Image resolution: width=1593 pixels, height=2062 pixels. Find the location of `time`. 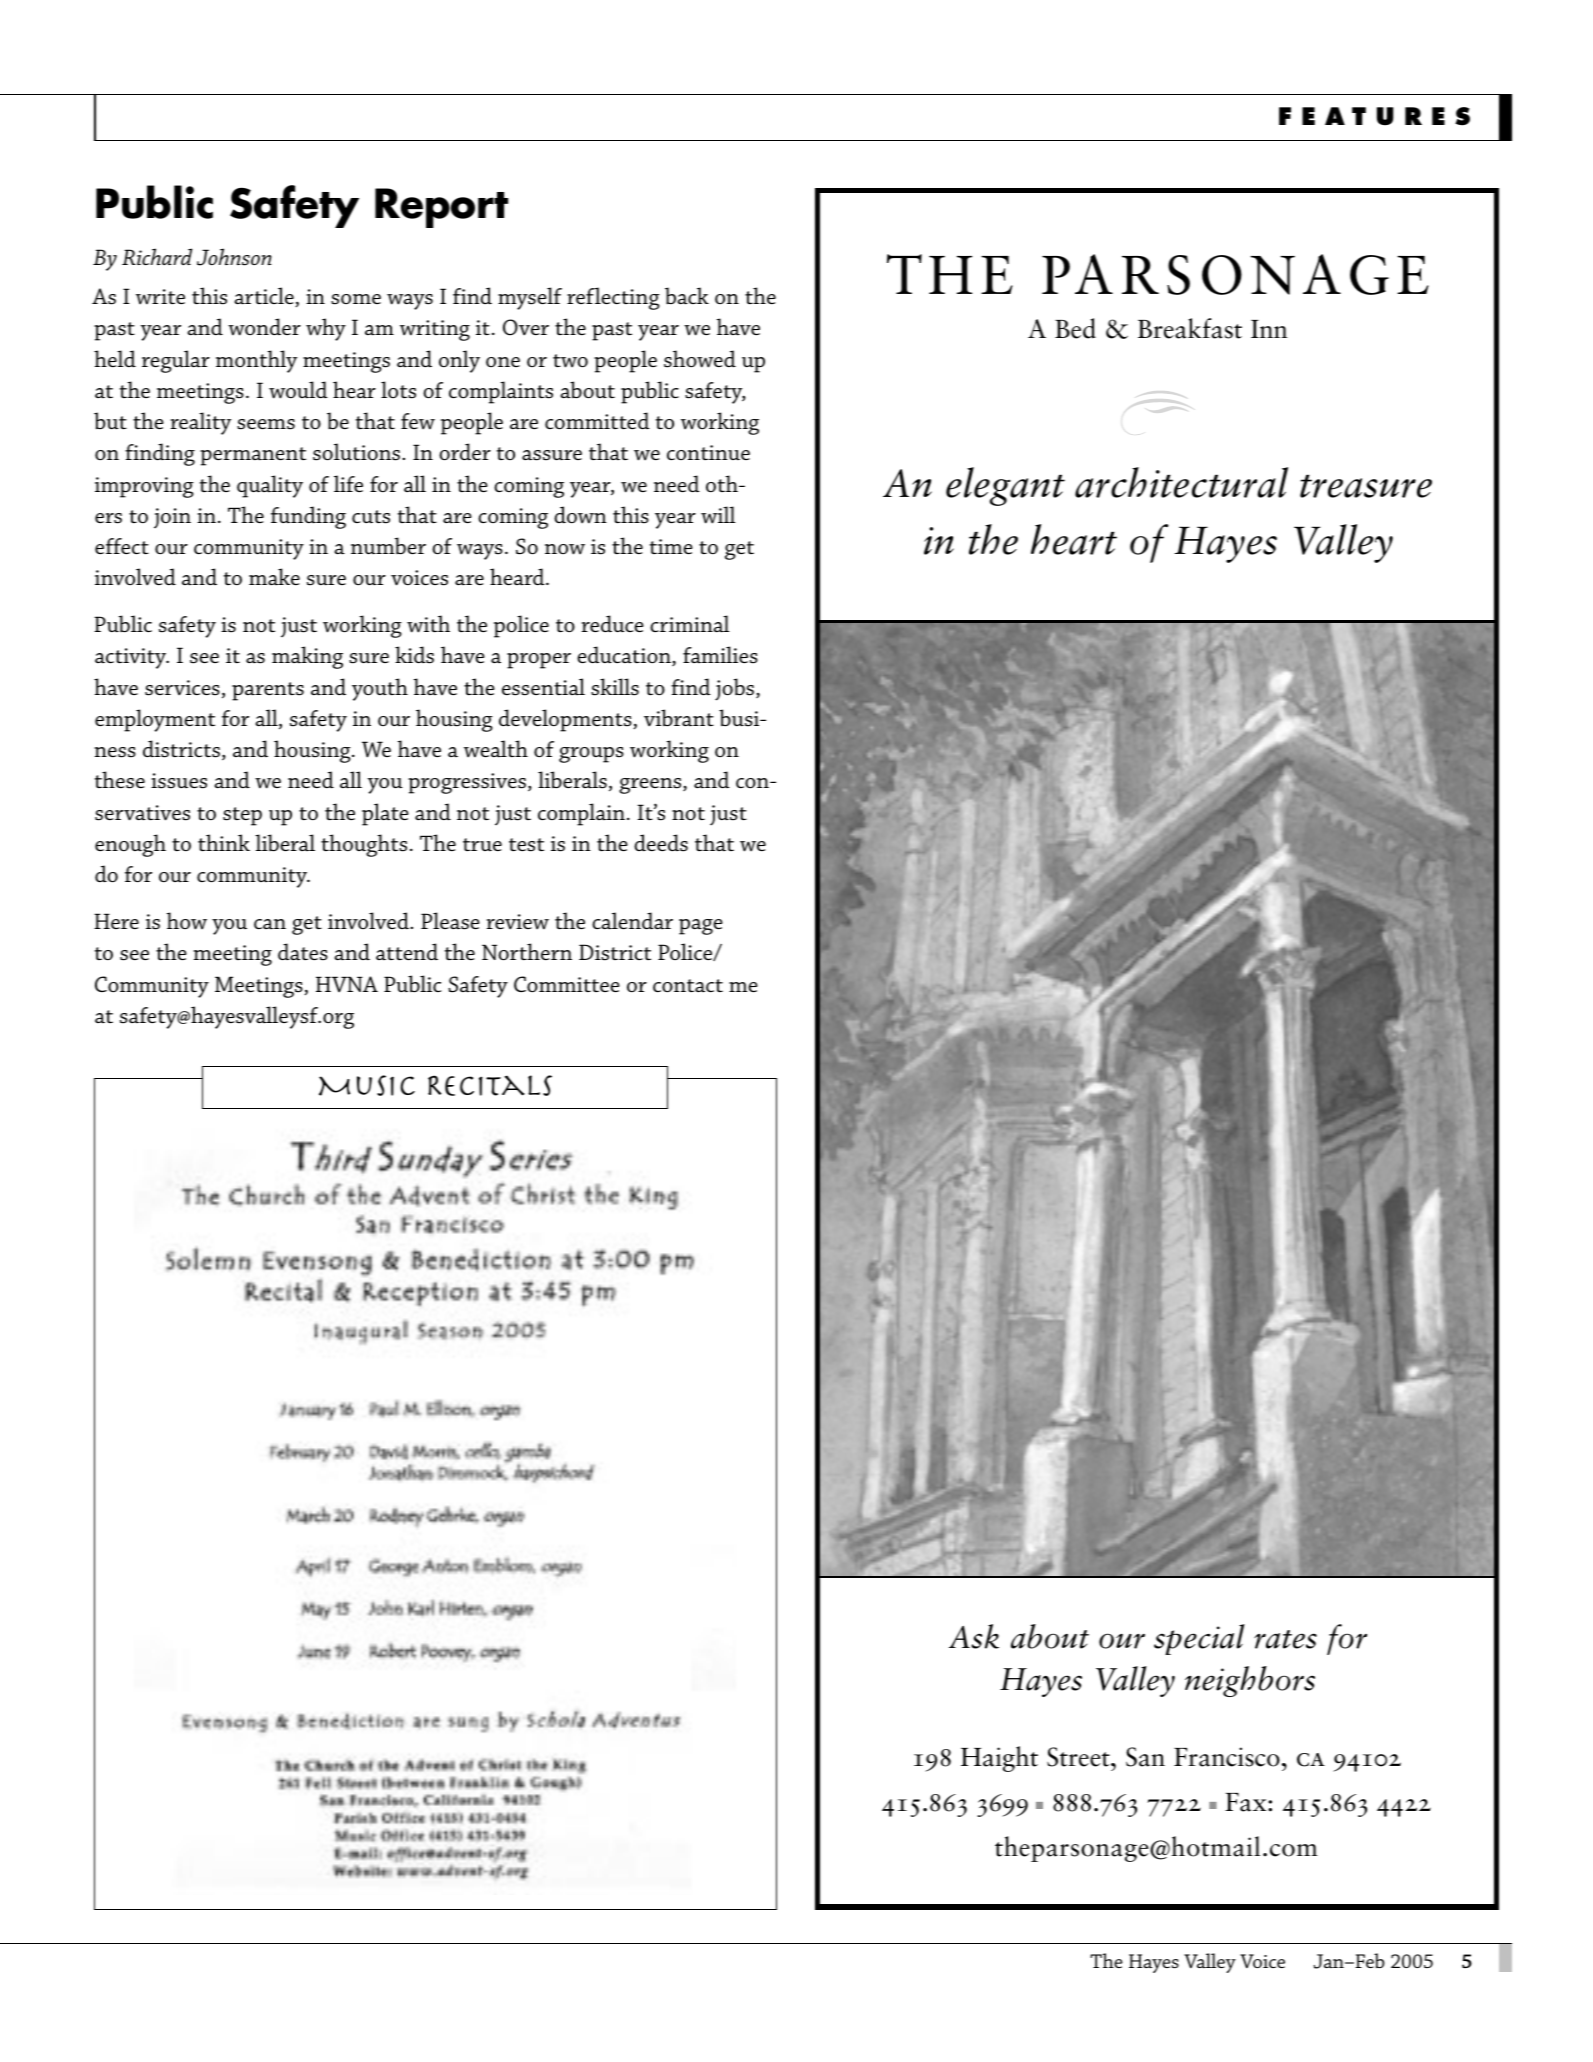

time is located at coordinates (671, 547).
